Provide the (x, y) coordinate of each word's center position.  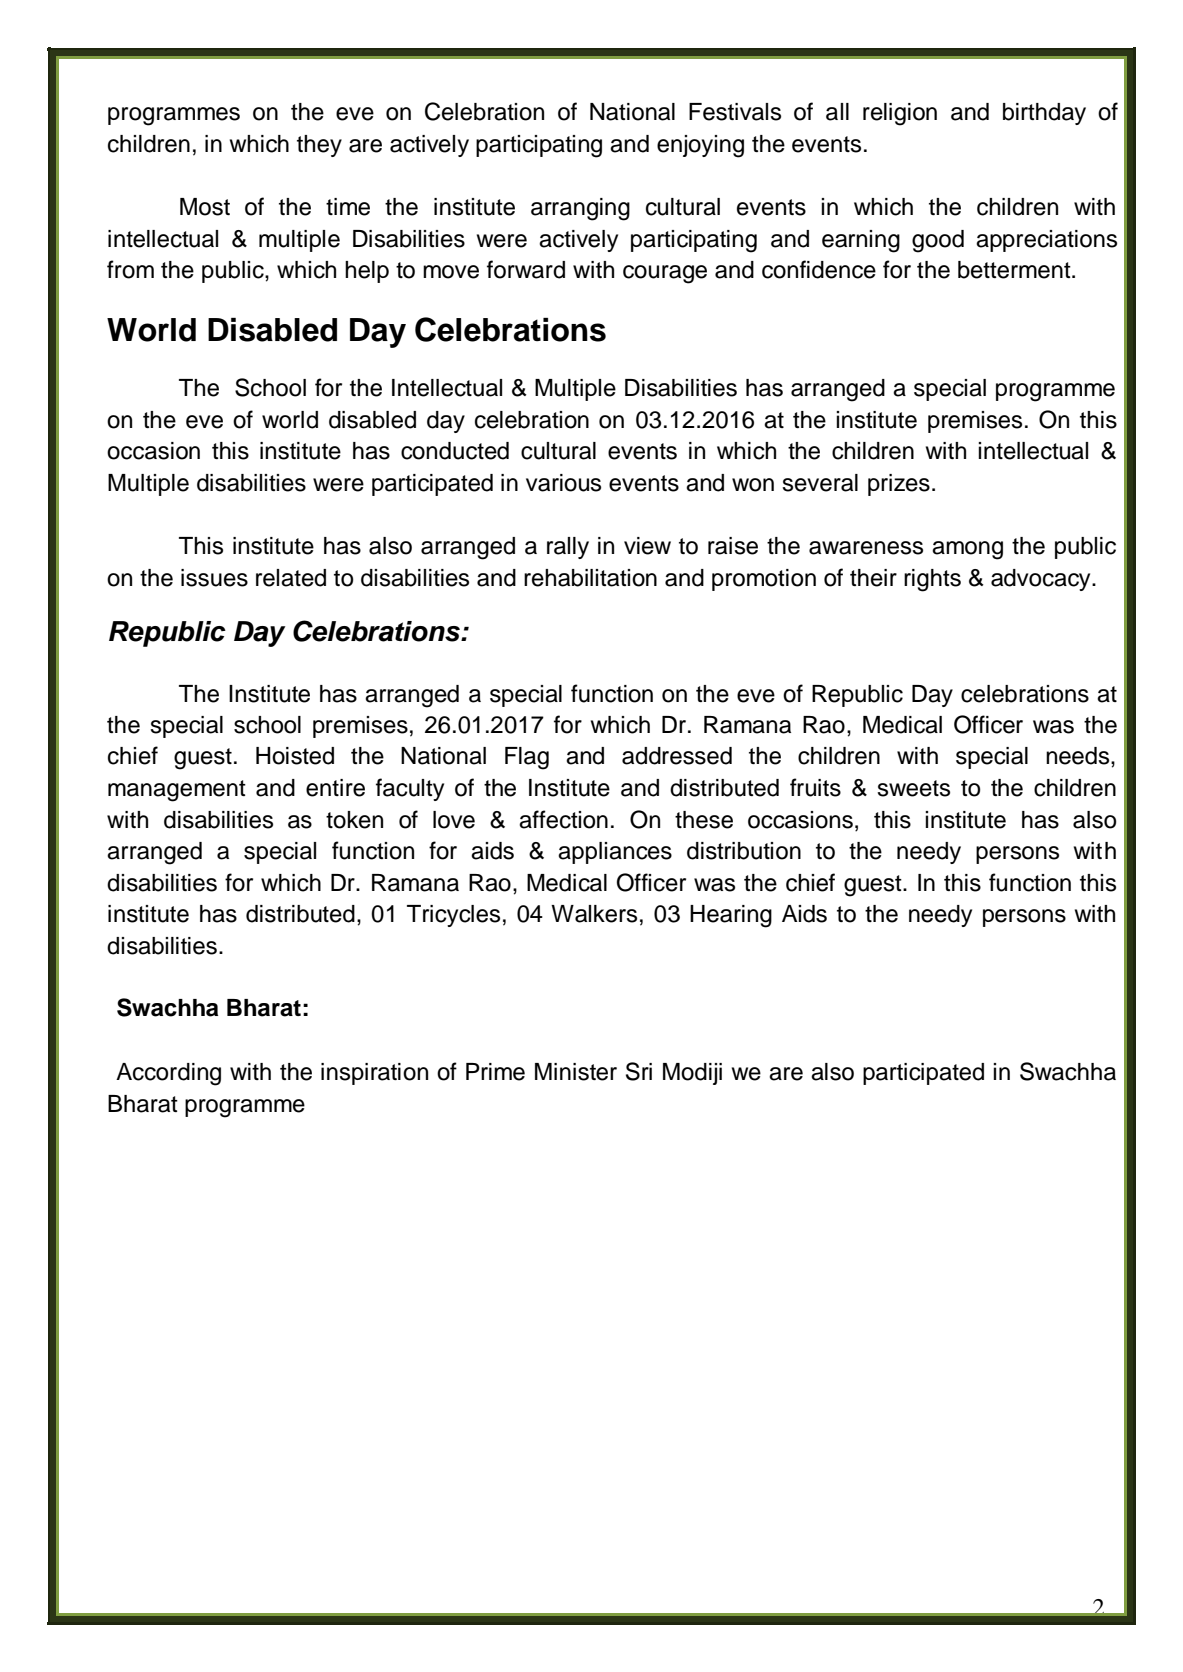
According (168, 1074)
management (177, 791)
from (130, 269)
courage (665, 274)
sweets (913, 788)
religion (900, 114)
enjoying (700, 146)
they (319, 146)
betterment (1015, 270)
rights (932, 580)
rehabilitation (590, 578)
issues (214, 578)
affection (563, 819)
